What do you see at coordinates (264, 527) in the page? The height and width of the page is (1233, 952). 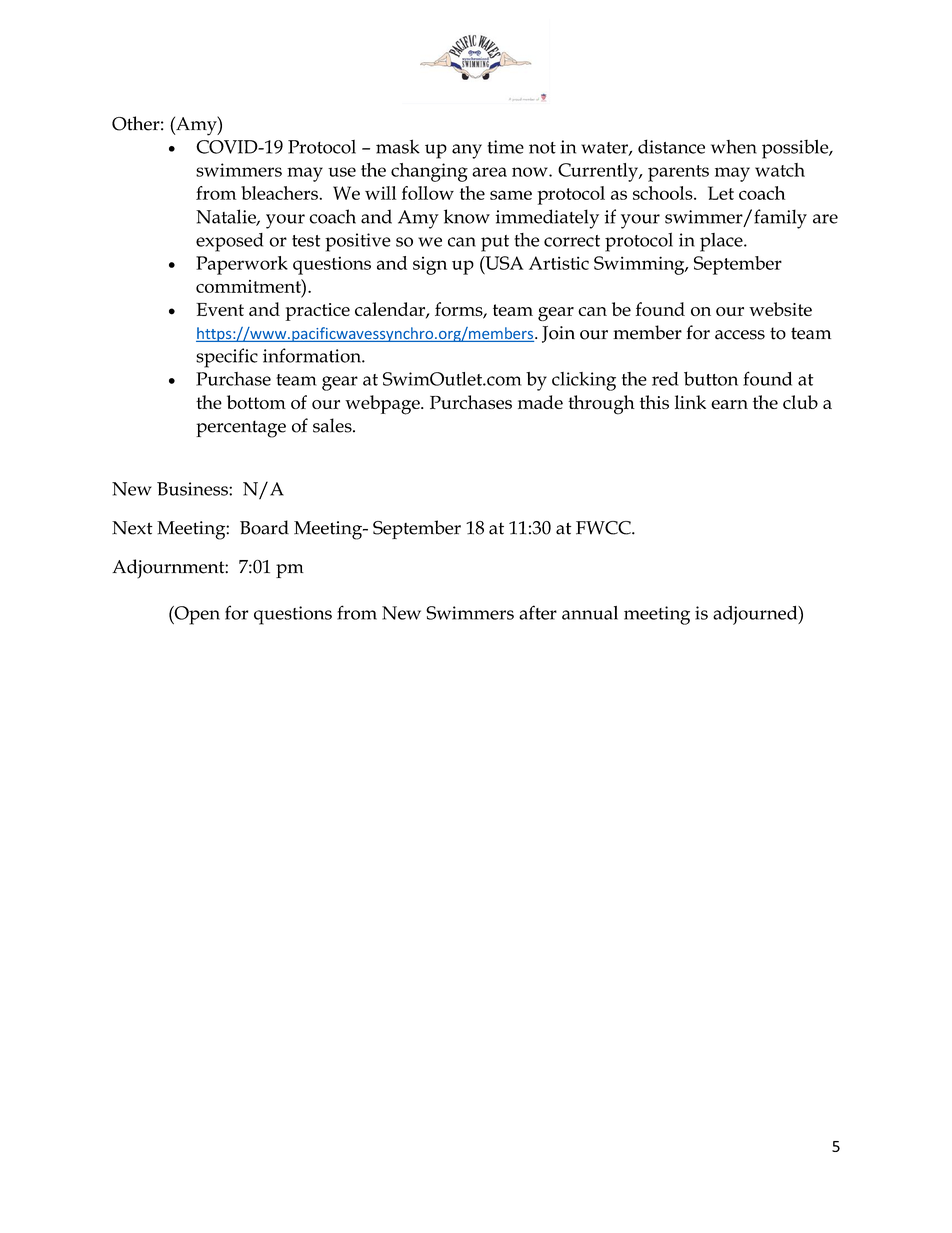 I see `Board` at bounding box center [264, 527].
